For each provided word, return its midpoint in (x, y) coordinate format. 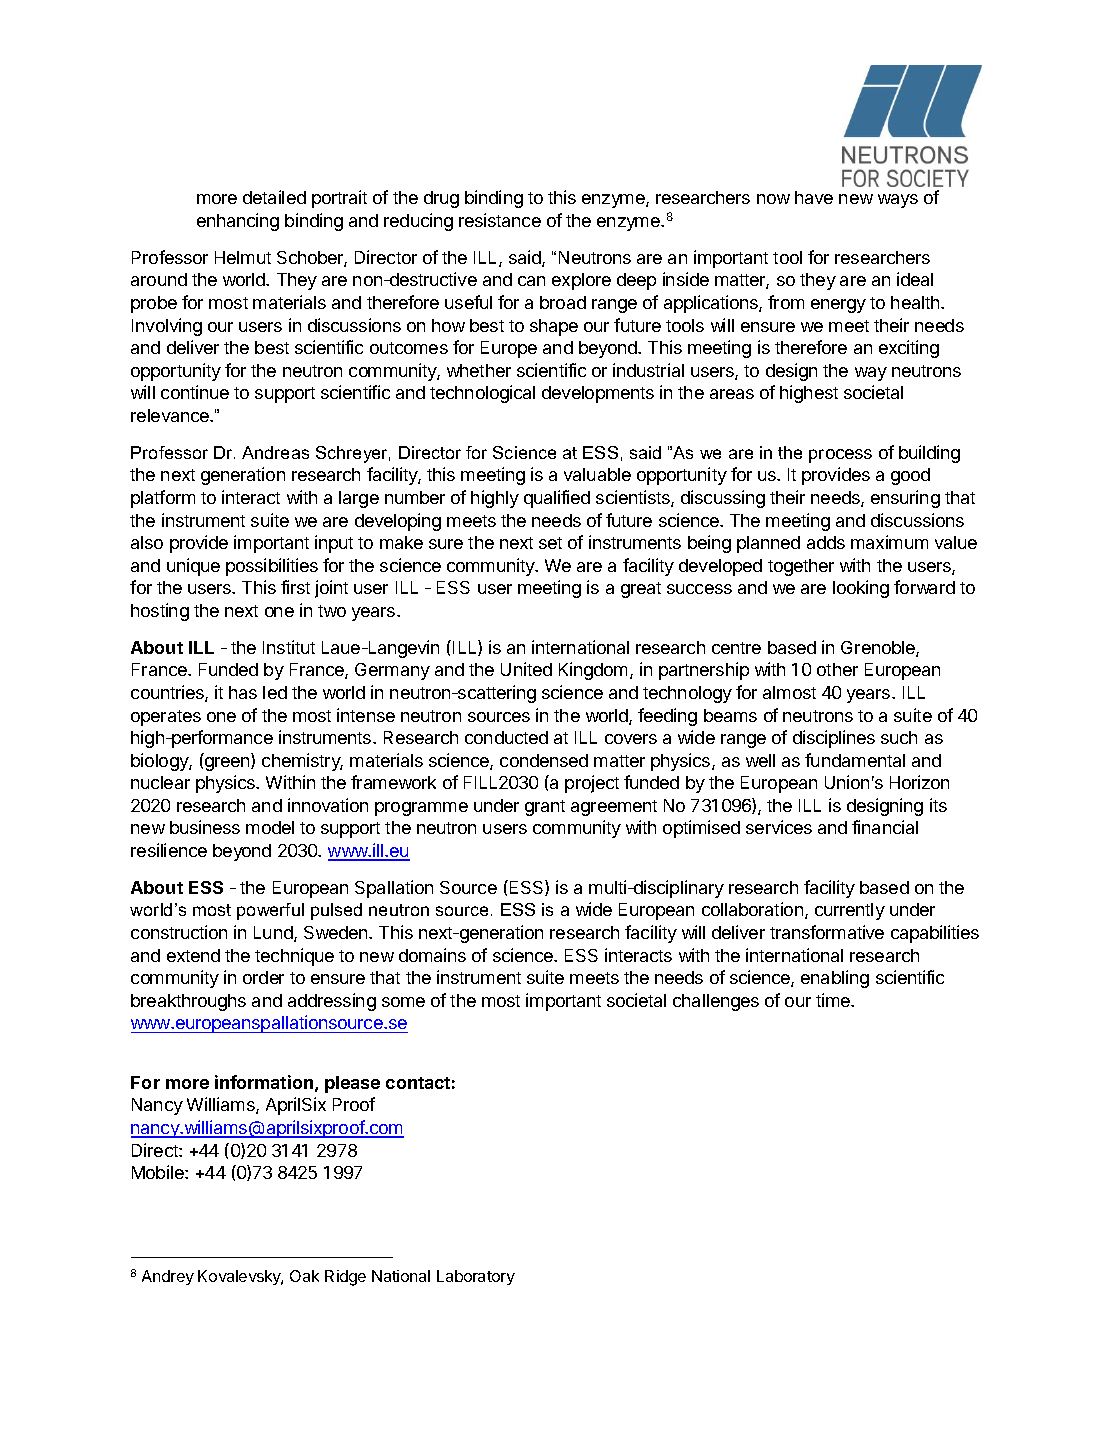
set (550, 543)
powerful (270, 911)
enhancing (238, 222)
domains (432, 955)
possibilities (272, 567)
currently (850, 911)
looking (861, 589)
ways (898, 201)
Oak (304, 1276)
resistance (500, 220)
